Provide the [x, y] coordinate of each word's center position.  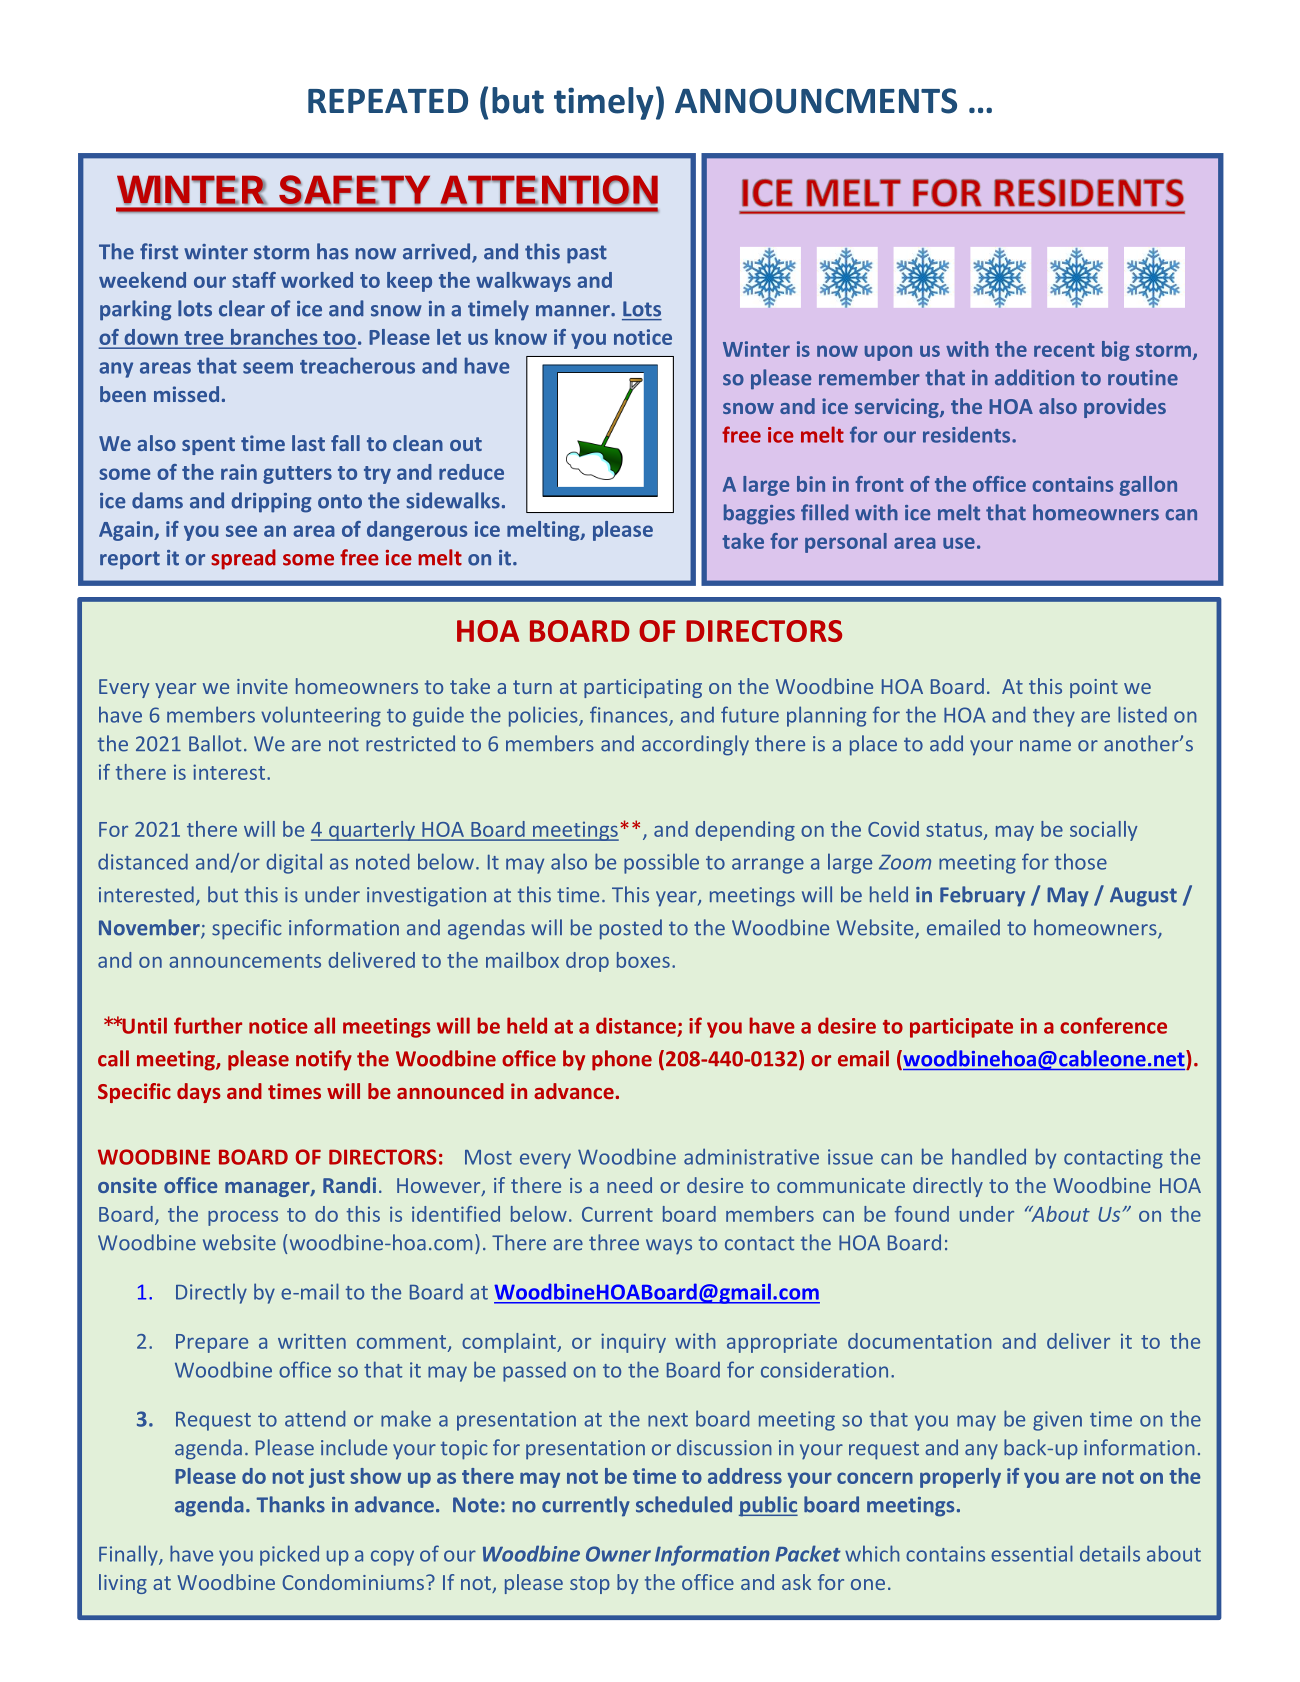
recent [1064, 350]
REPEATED [388, 101]
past [587, 254]
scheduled [684, 1504]
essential [1032, 1553]
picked [289, 1555]
